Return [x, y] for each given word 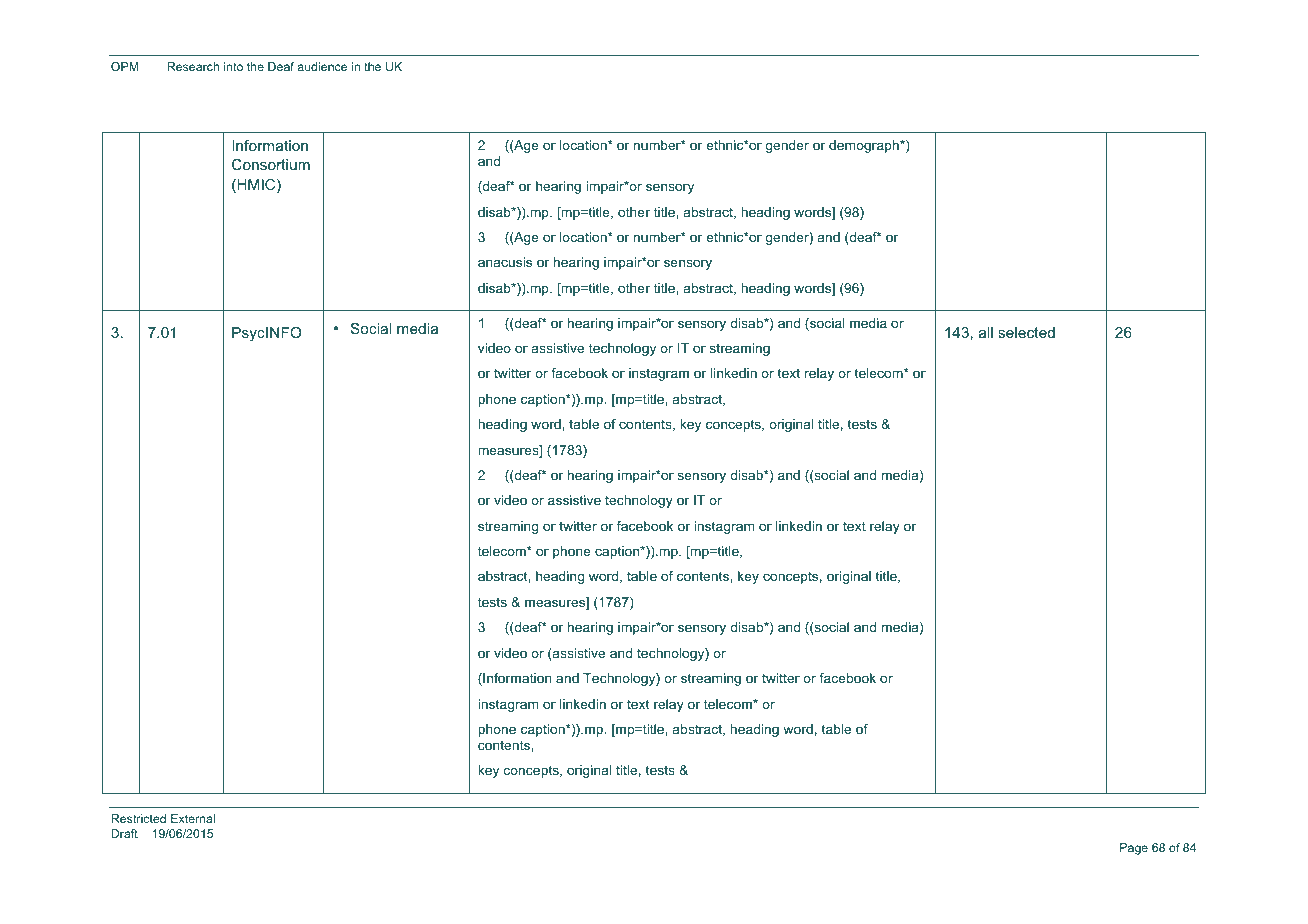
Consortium [271, 164]
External [193, 818]
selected [1026, 332]
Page [1134, 849]
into [233, 66]
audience [322, 66]
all [986, 332]
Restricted [138, 818]
